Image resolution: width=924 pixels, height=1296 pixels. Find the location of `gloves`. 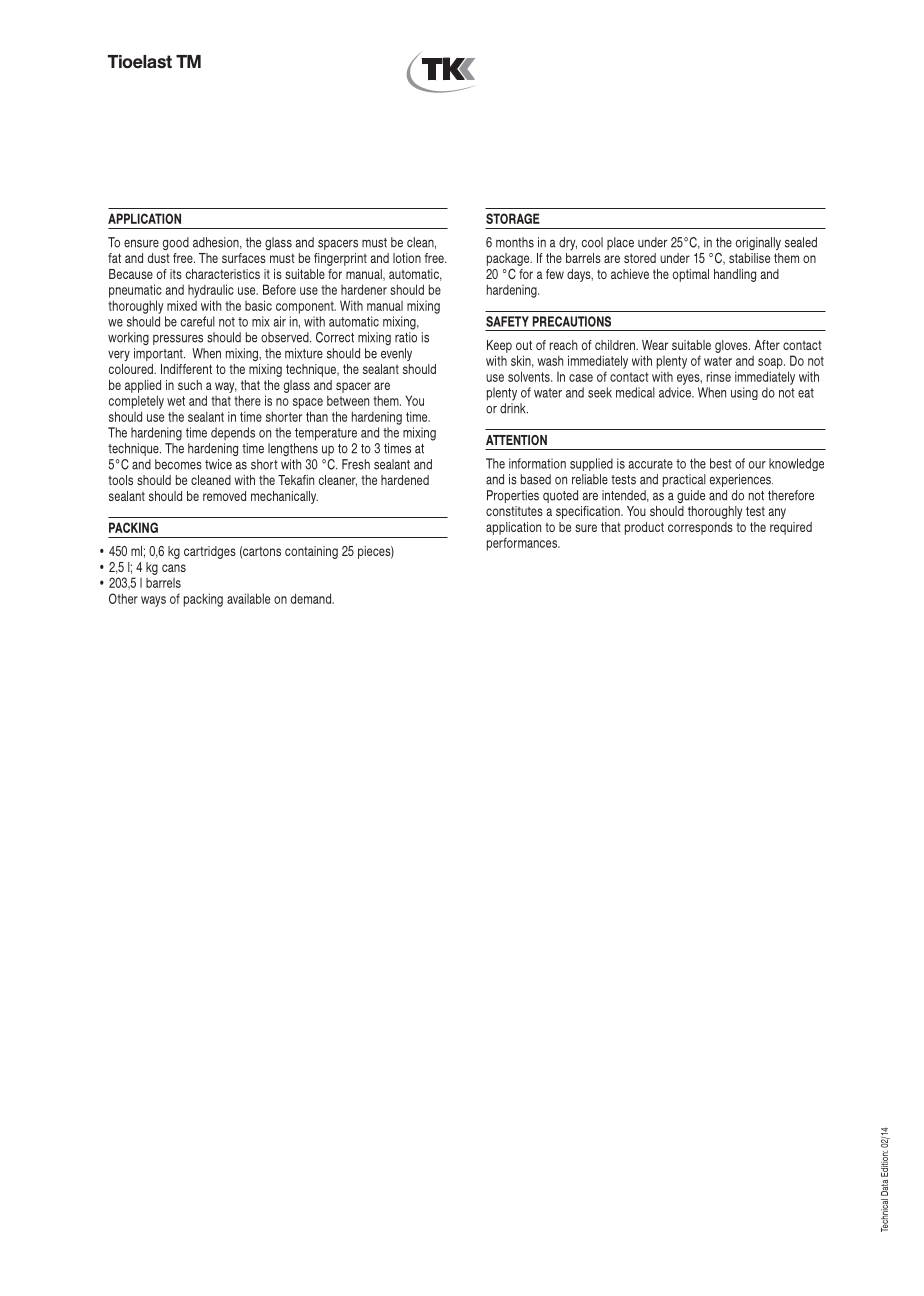

gloves is located at coordinates (732, 346).
